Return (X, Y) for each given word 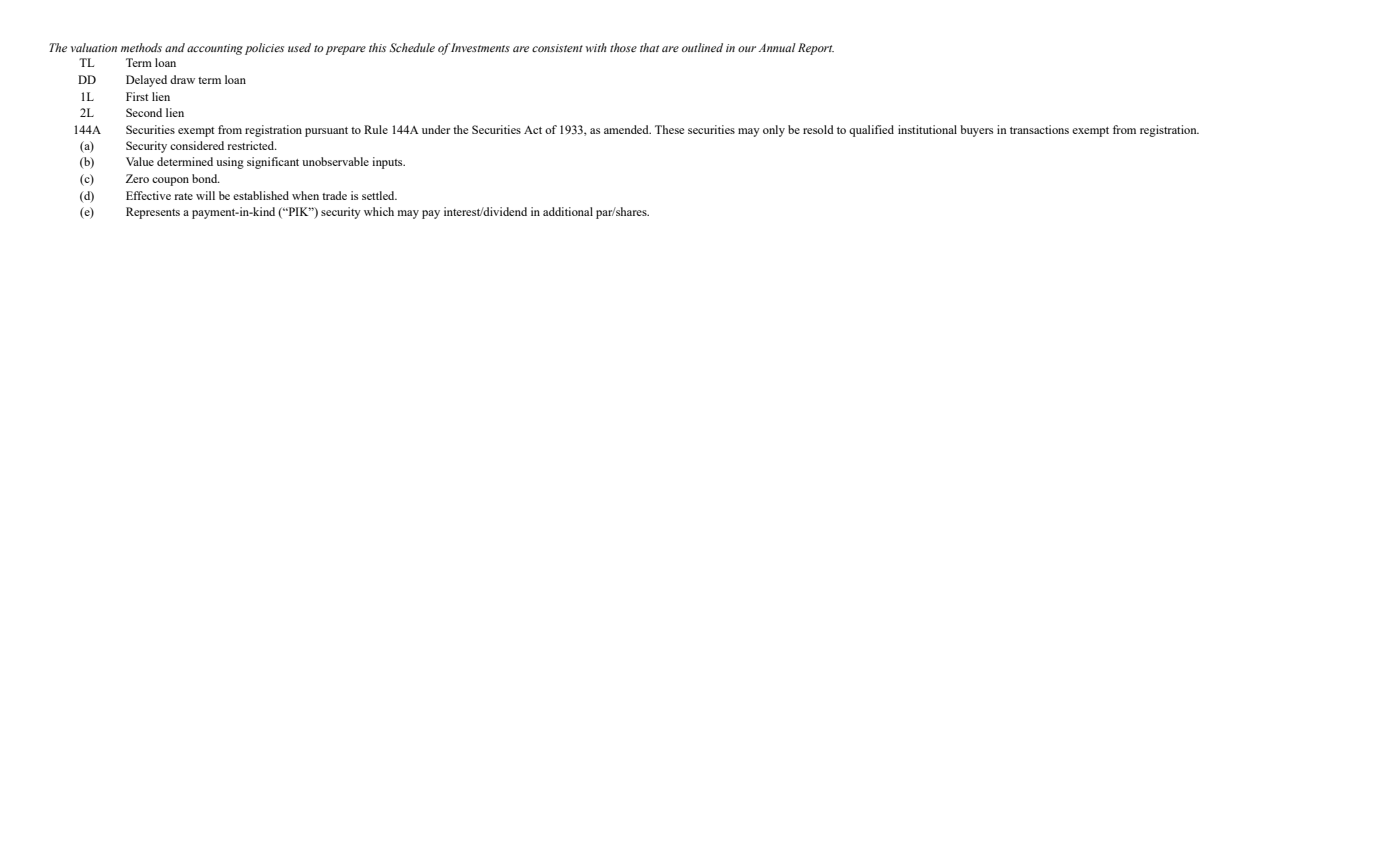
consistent (557, 48)
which (379, 211)
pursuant (326, 132)
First (137, 96)
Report (816, 49)
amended (627, 129)
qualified (871, 131)
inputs (388, 163)
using (230, 163)
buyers (976, 131)
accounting (215, 49)
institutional (927, 129)
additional (568, 211)
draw (182, 79)
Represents (153, 213)
